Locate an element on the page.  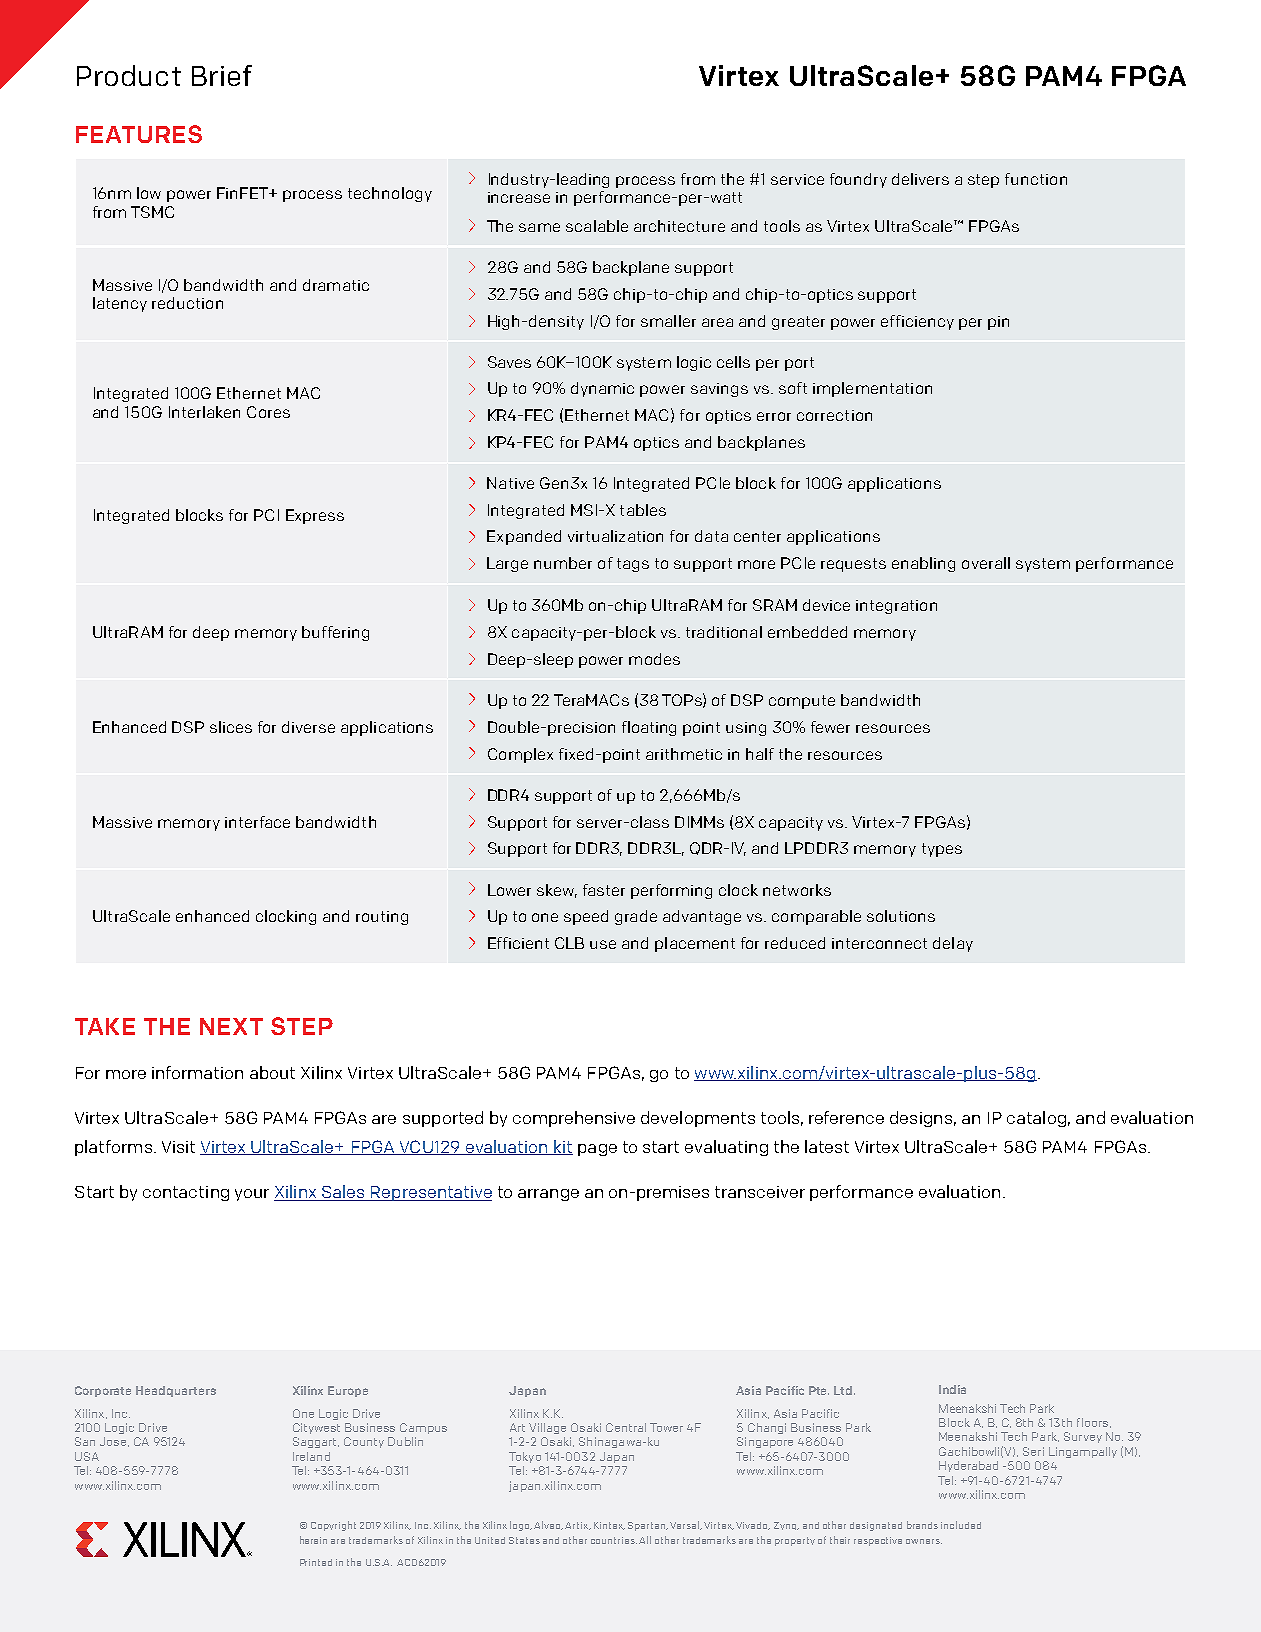
delivers is located at coordinates (920, 179).
